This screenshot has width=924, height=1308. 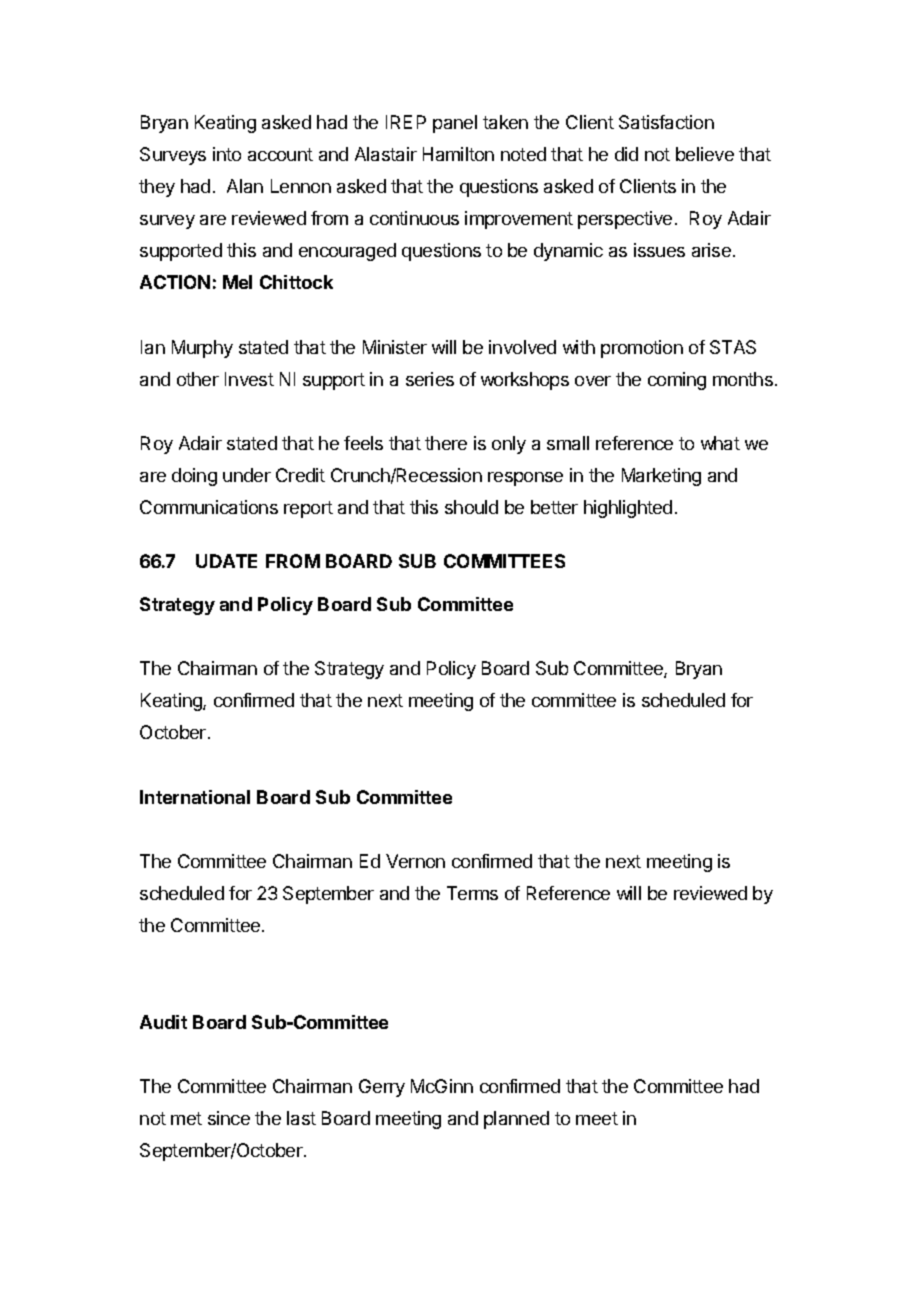 I want to click on Hamilton, so click(x=458, y=154).
